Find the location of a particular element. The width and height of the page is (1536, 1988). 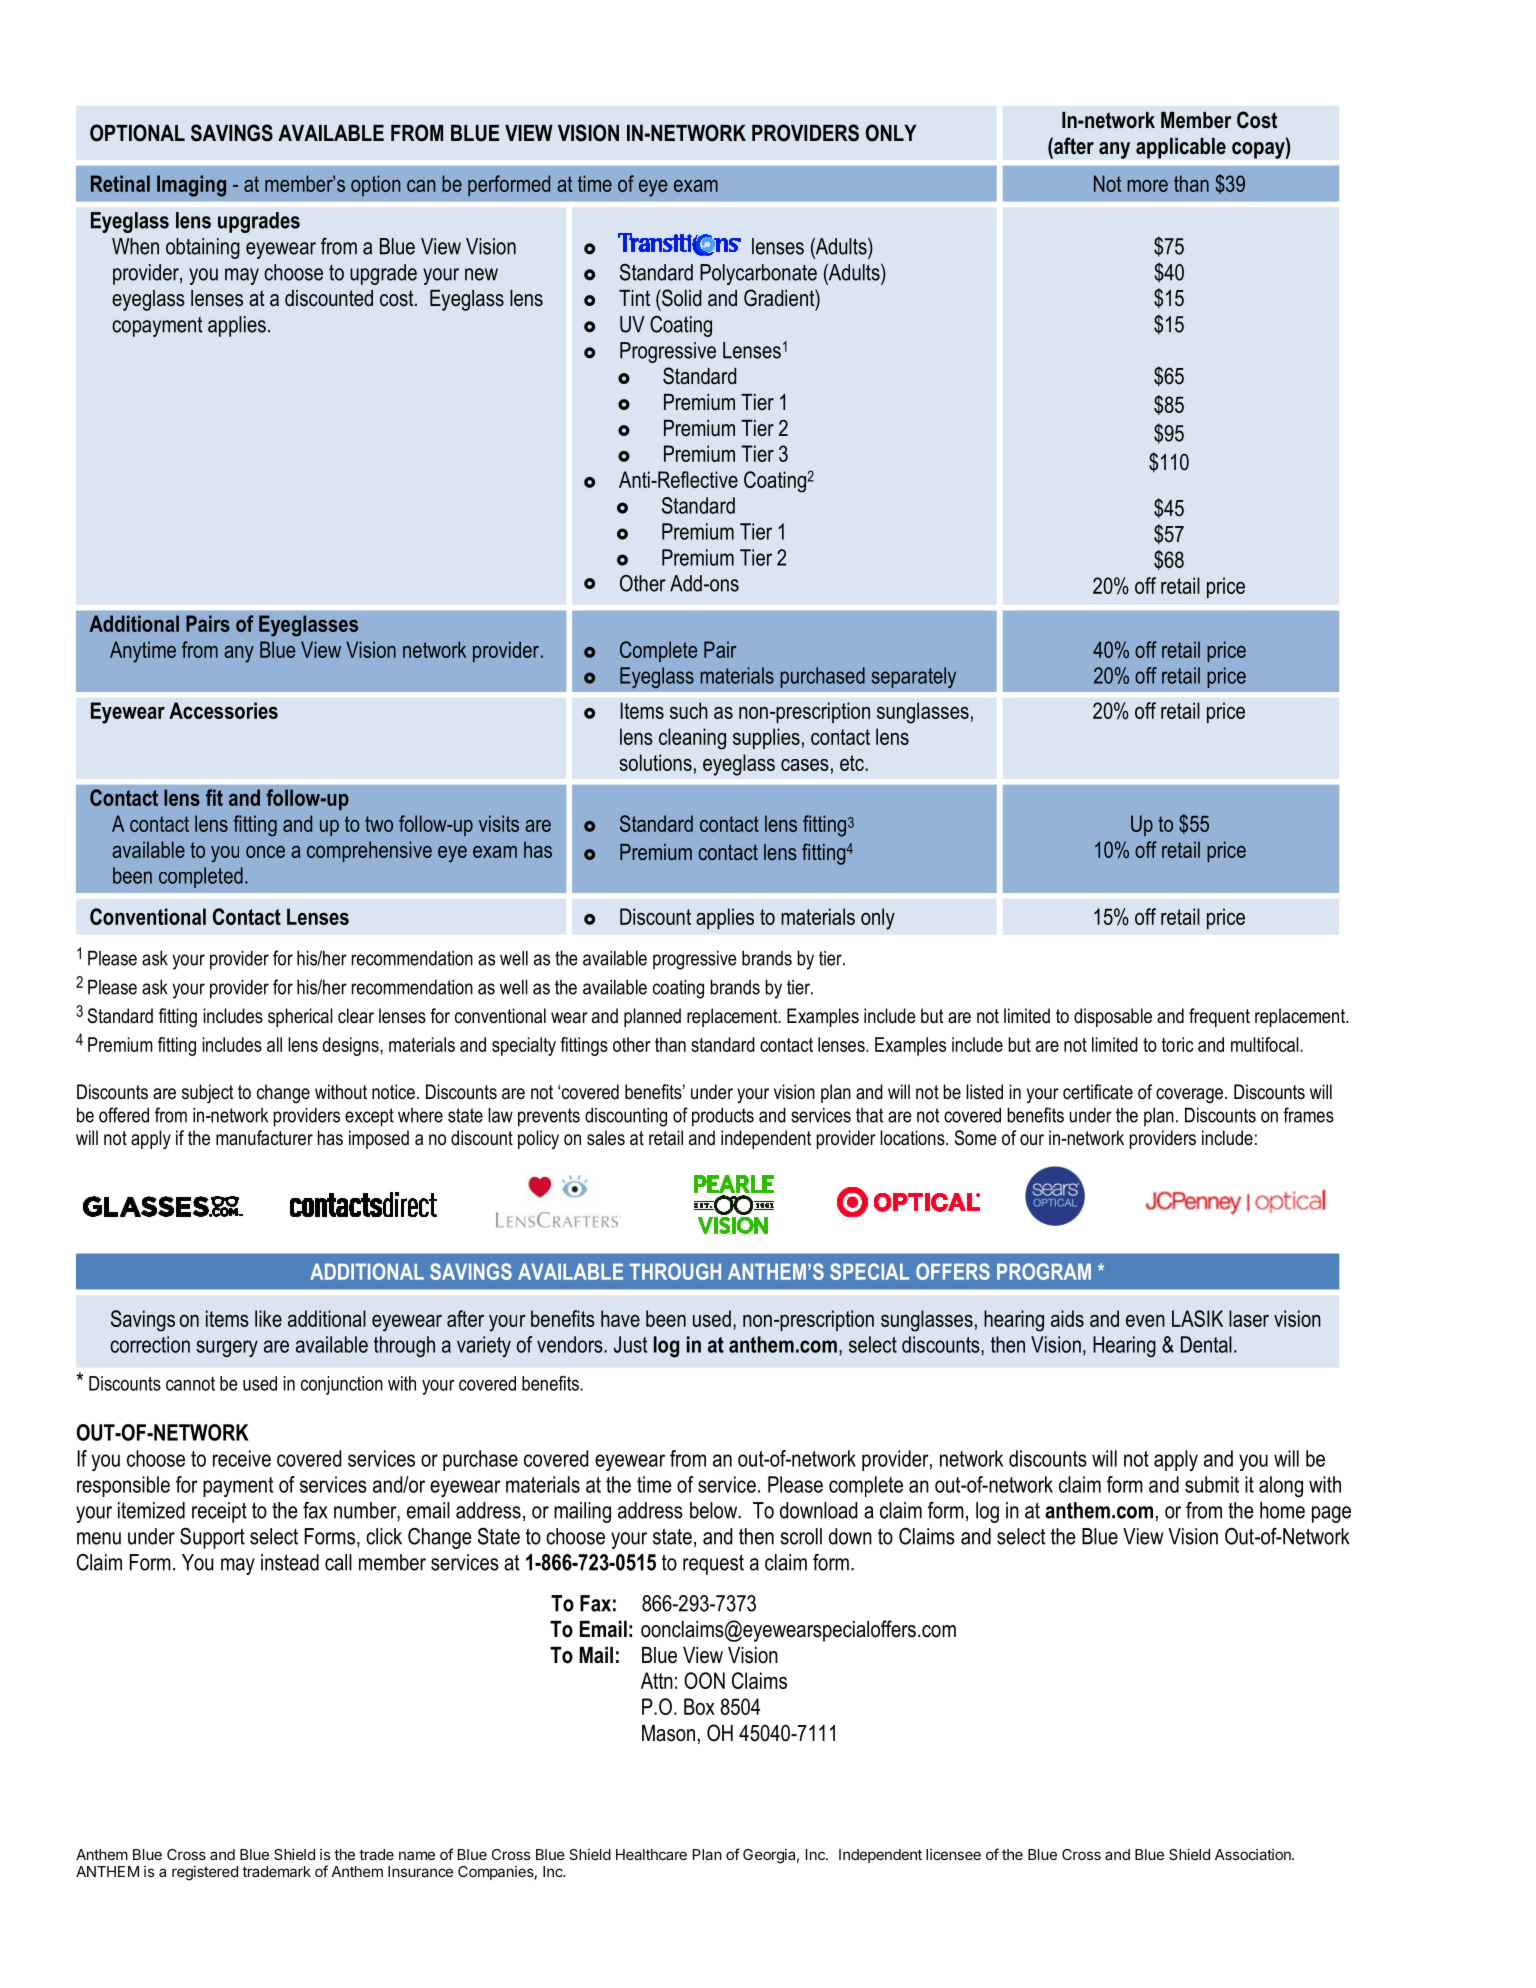

separately is located at coordinates (913, 677).
